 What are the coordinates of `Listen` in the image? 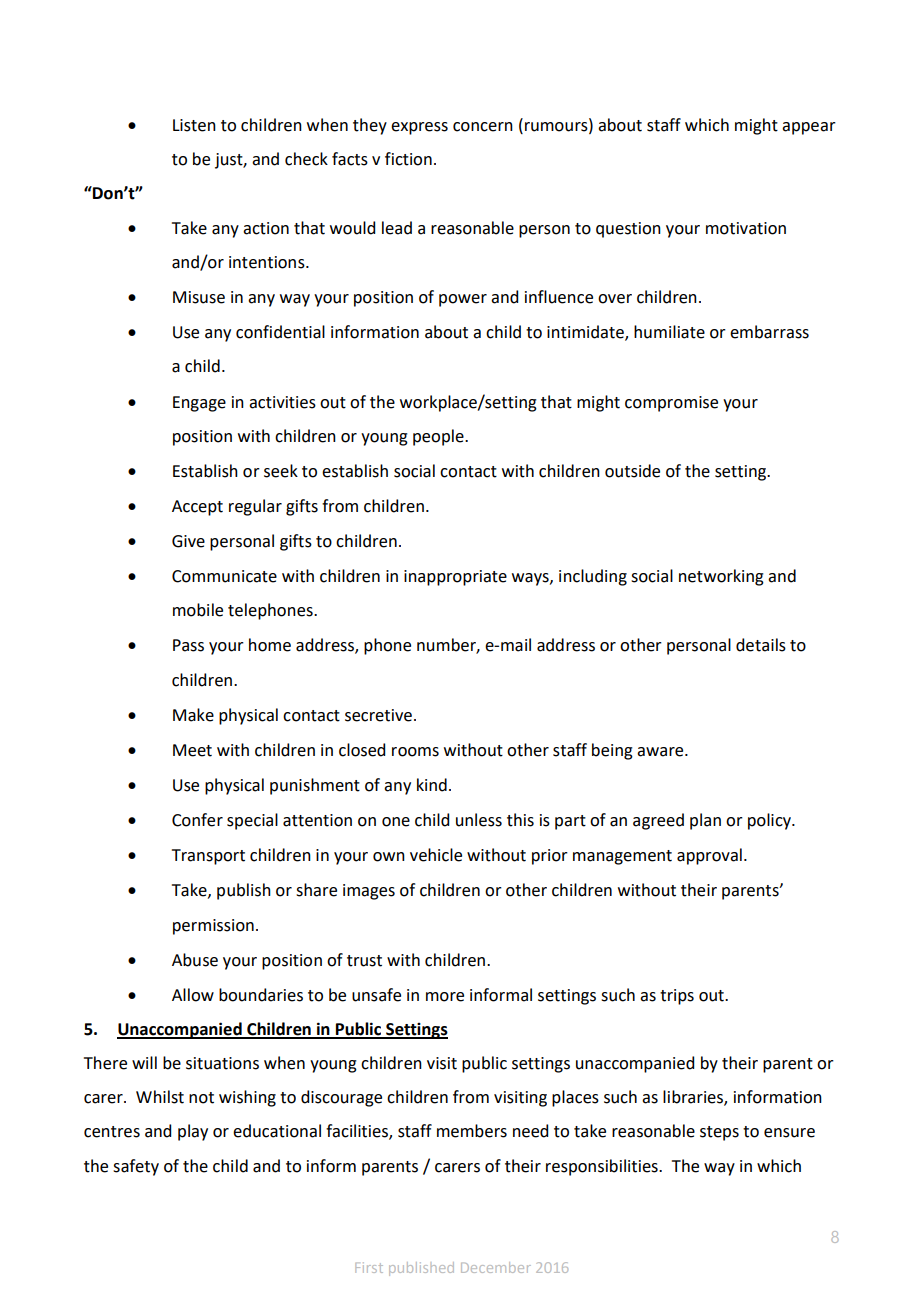 It's located at (194, 125).
